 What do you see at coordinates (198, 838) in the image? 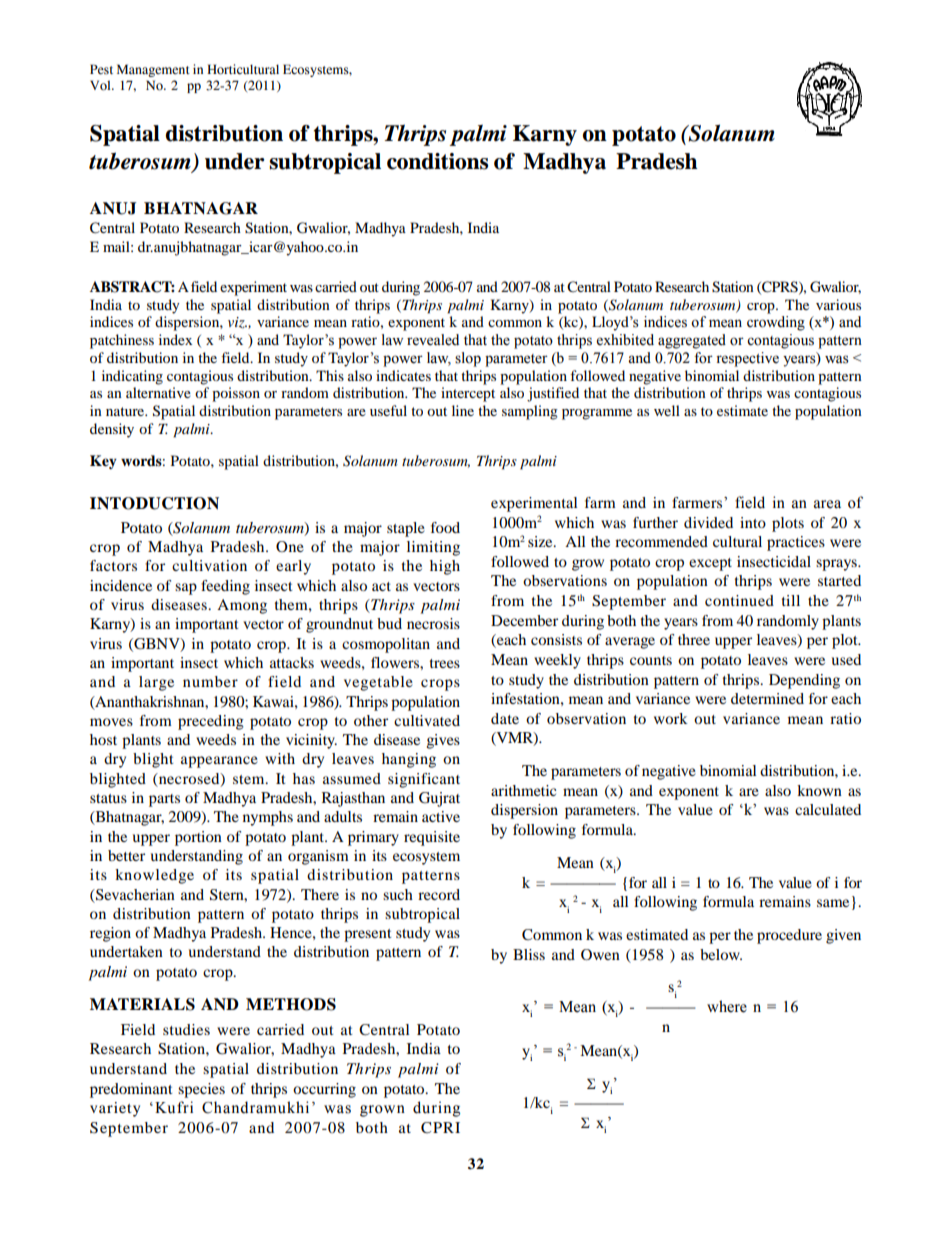
I see `portion` at bounding box center [198, 838].
